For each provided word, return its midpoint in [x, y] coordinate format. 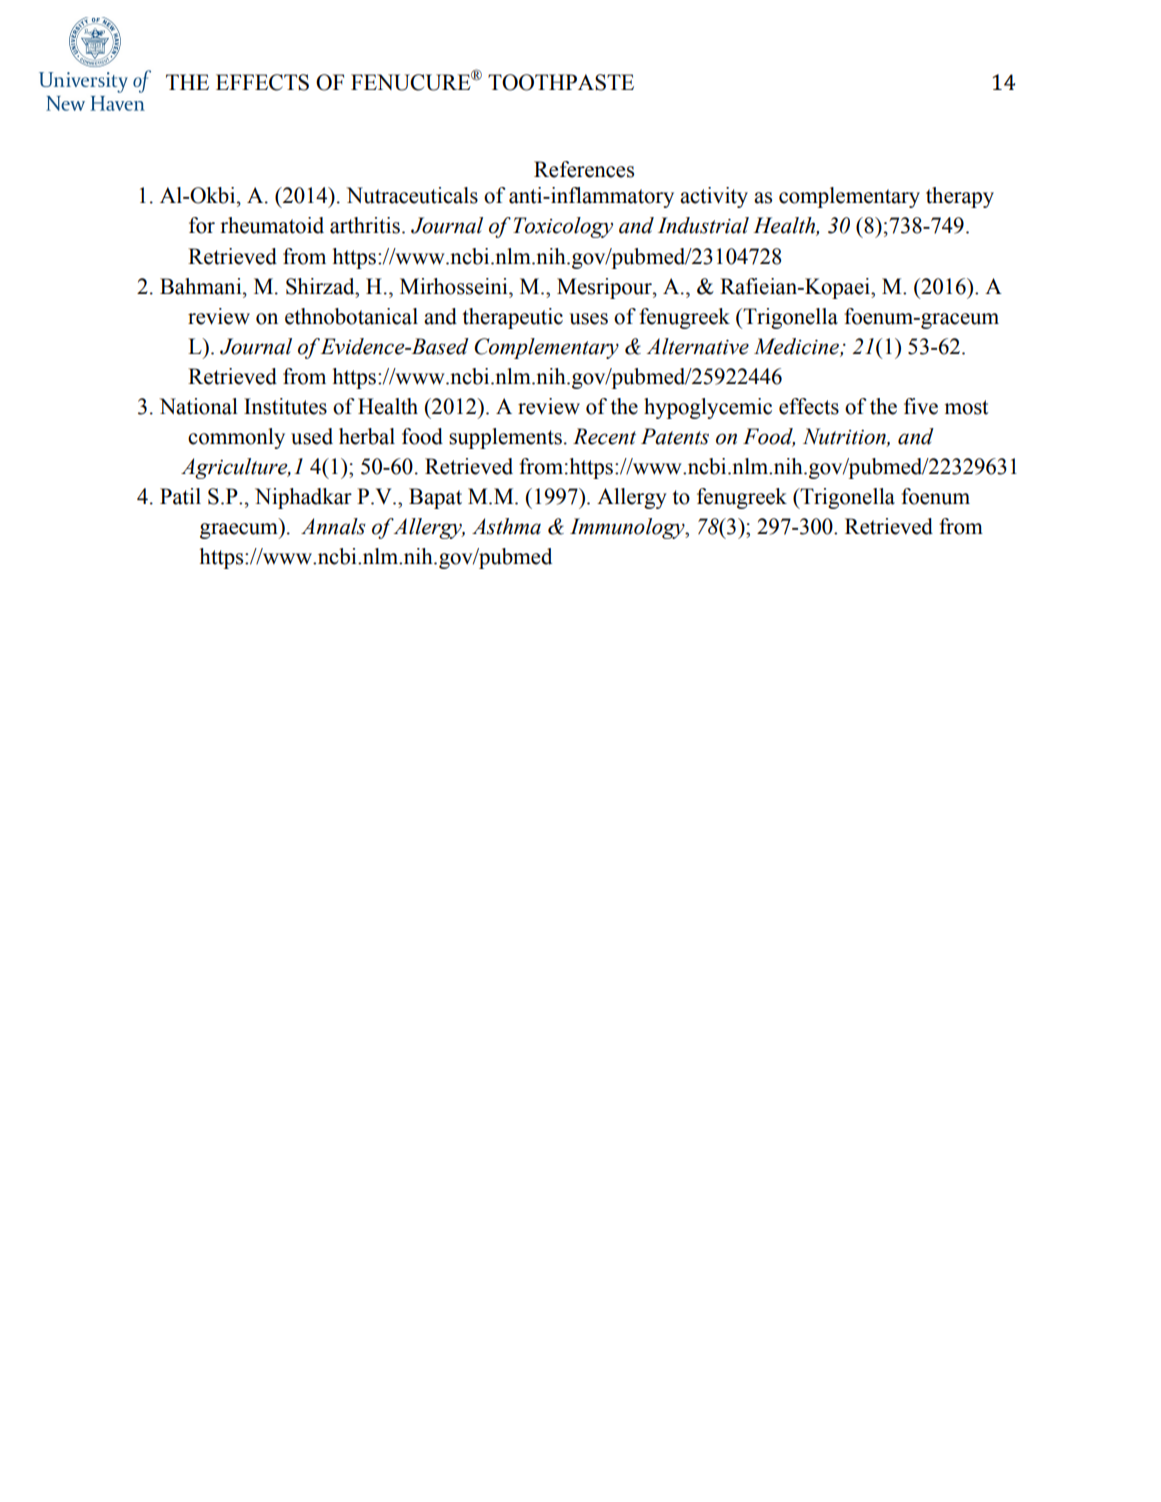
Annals [333, 526]
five [921, 406]
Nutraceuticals [412, 195]
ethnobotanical [351, 316]
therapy [960, 197]
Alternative [698, 346]
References [584, 169]
